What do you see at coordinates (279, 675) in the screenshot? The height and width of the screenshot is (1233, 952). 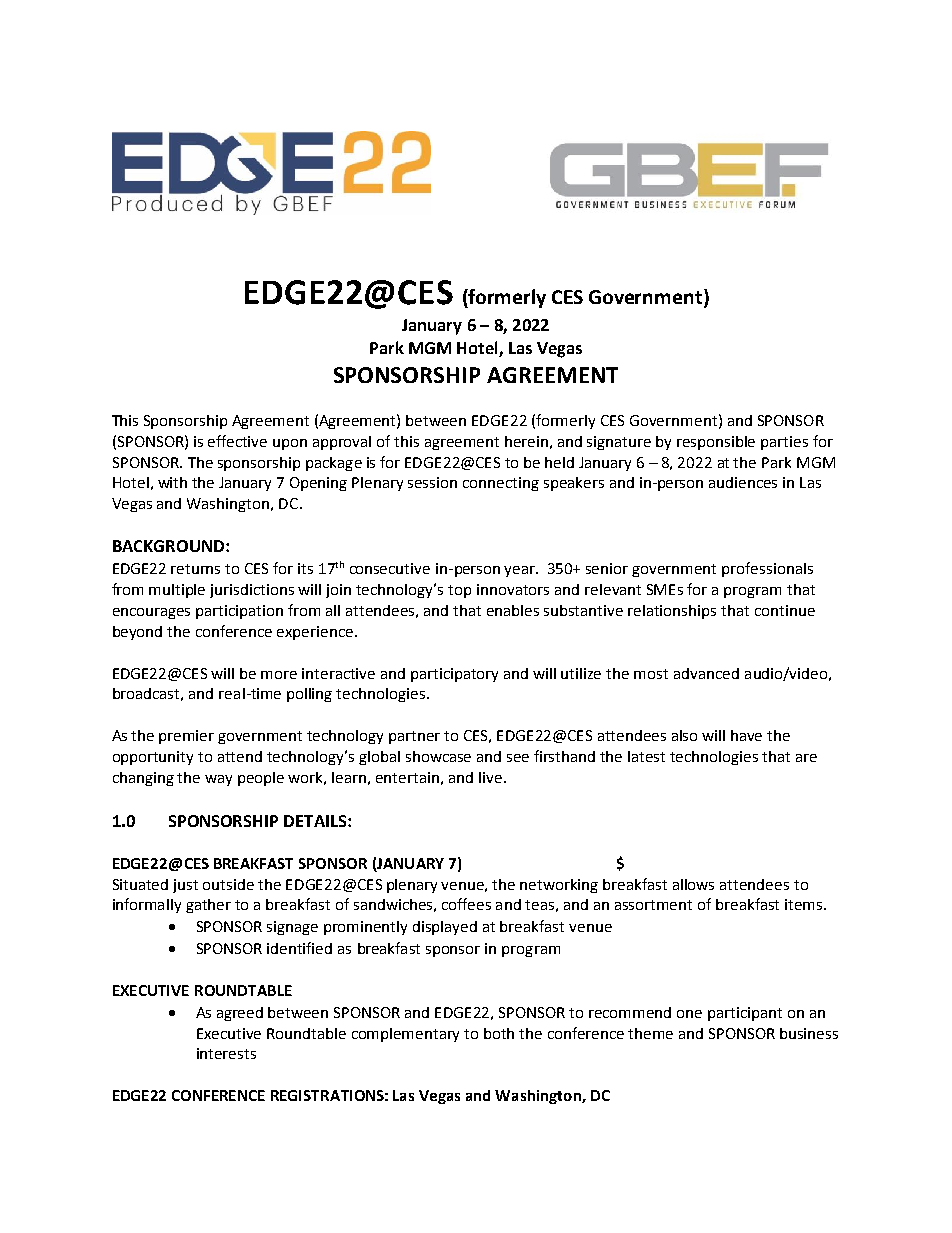 I see `more` at bounding box center [279, 675].
